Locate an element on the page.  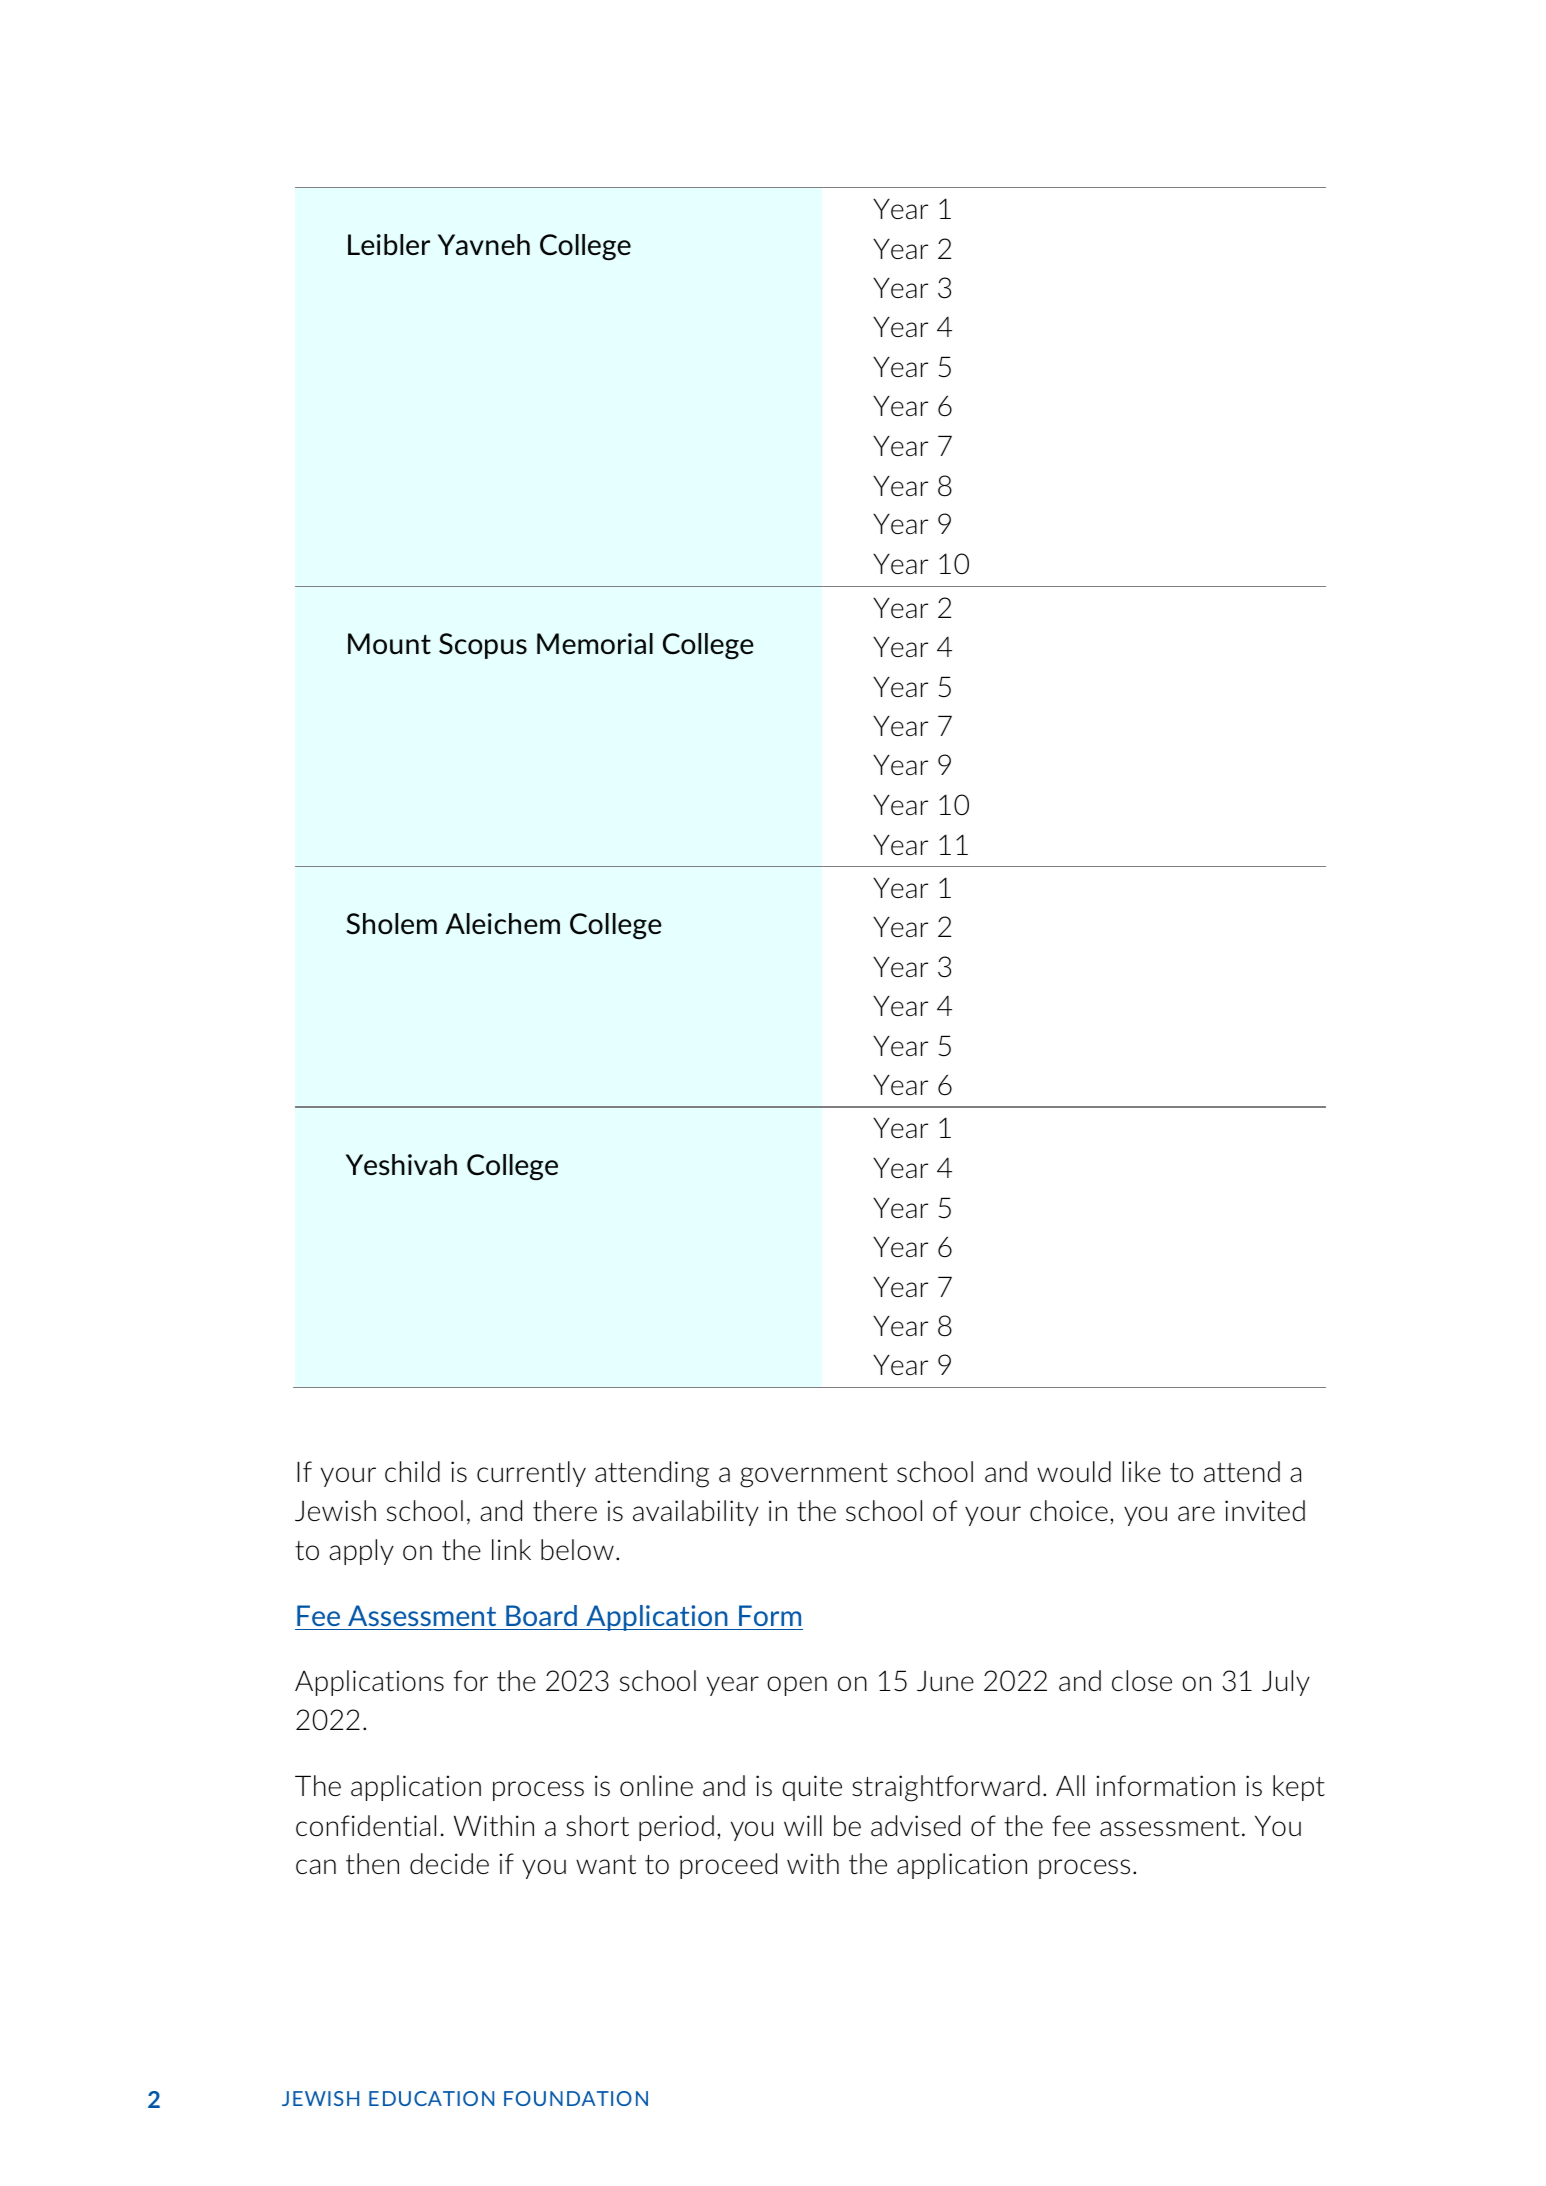
EDUCATION is located at coordinates (431, 2098).
